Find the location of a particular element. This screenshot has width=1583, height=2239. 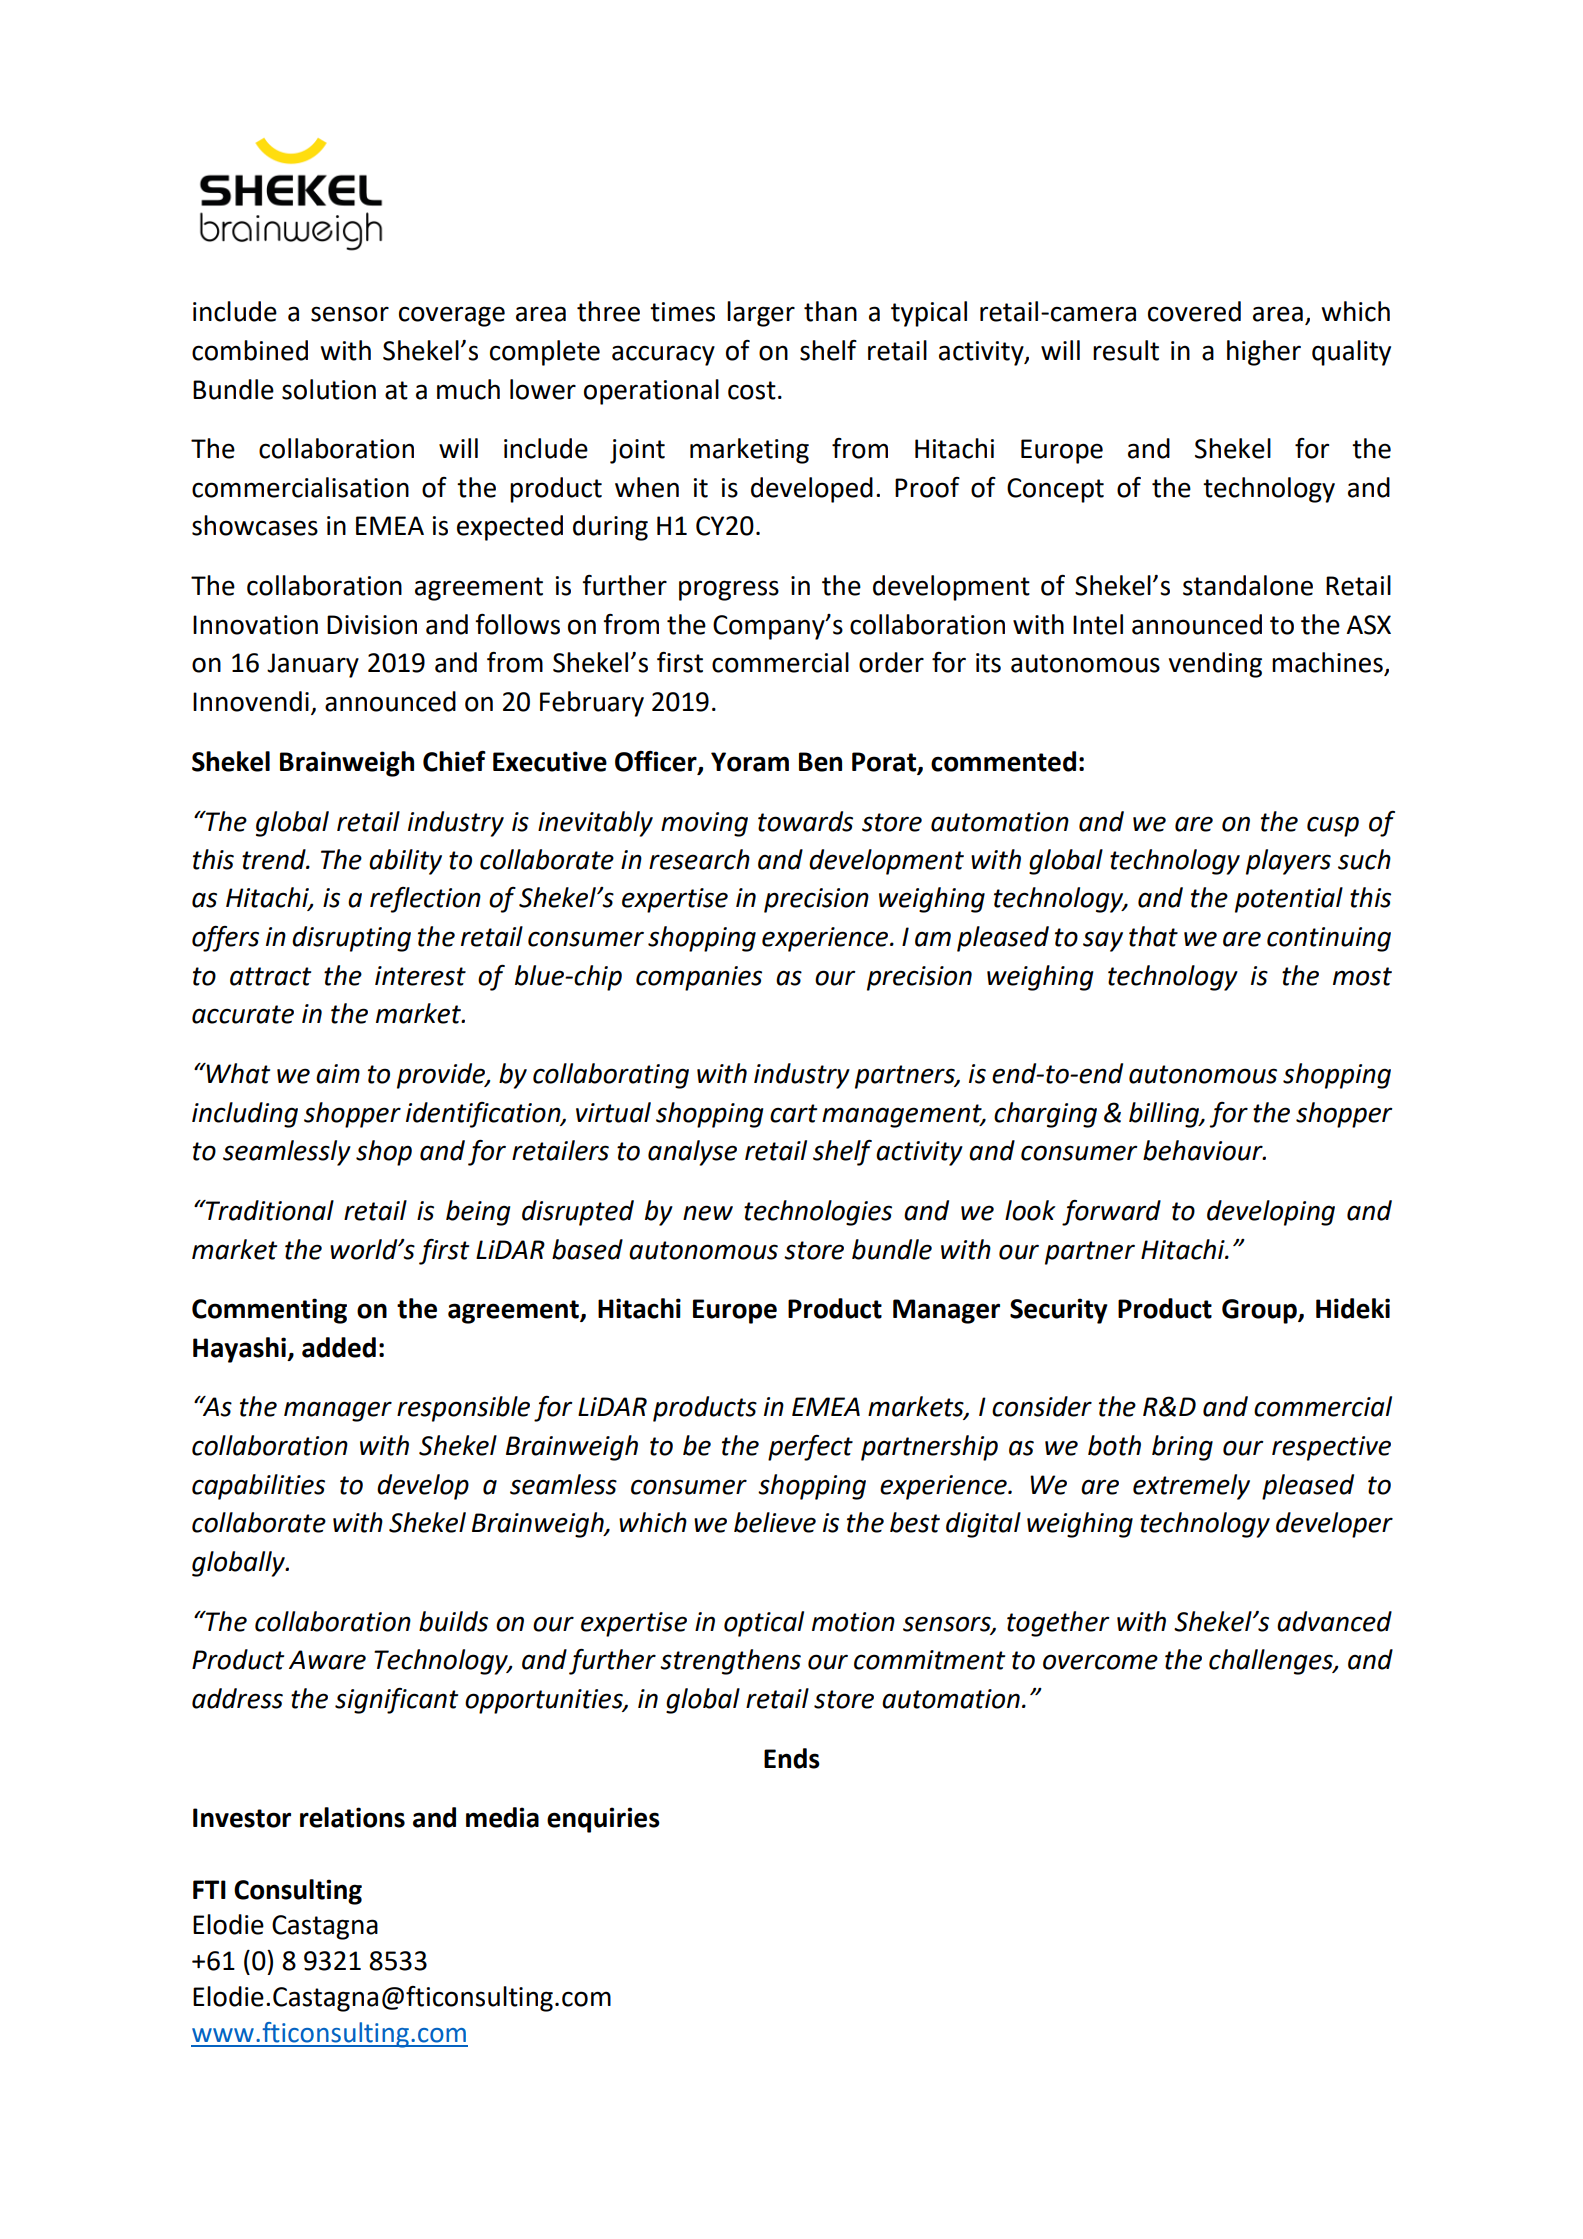

most is located at coordinates (1362, 976).
